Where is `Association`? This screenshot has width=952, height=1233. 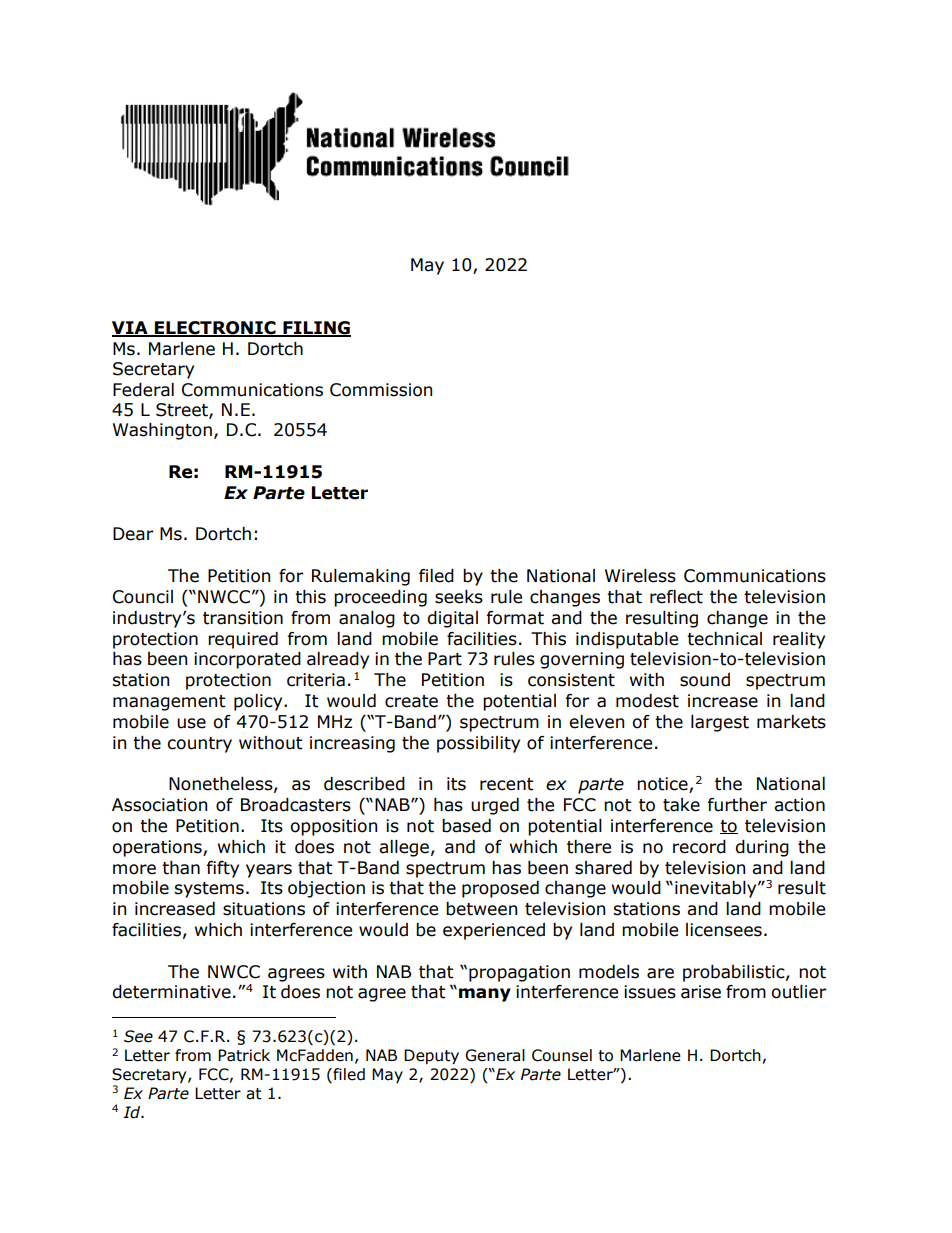
Association is located at coordinates (159, 805).
